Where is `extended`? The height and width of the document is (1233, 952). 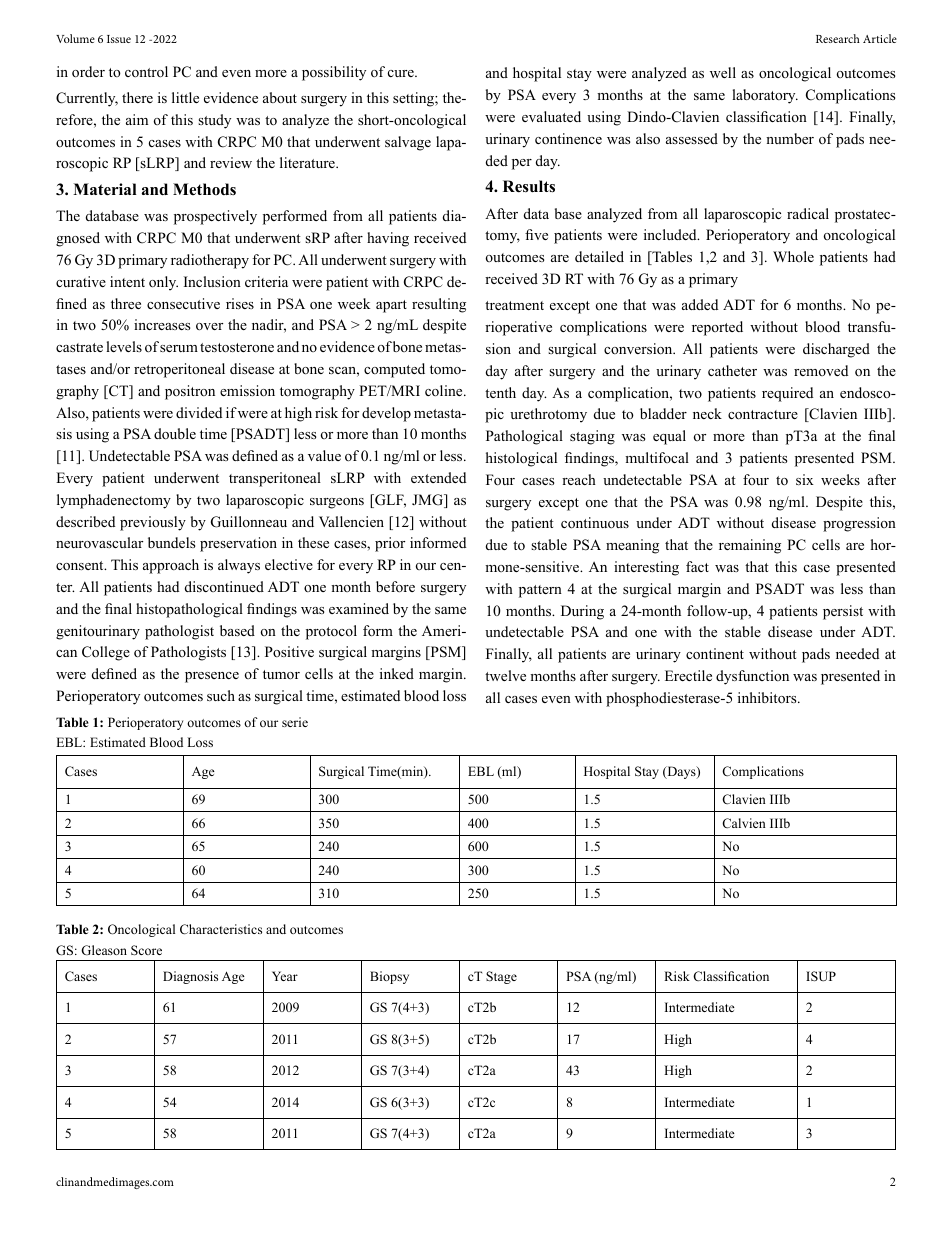 extended is located at coordinates (438, 477).
